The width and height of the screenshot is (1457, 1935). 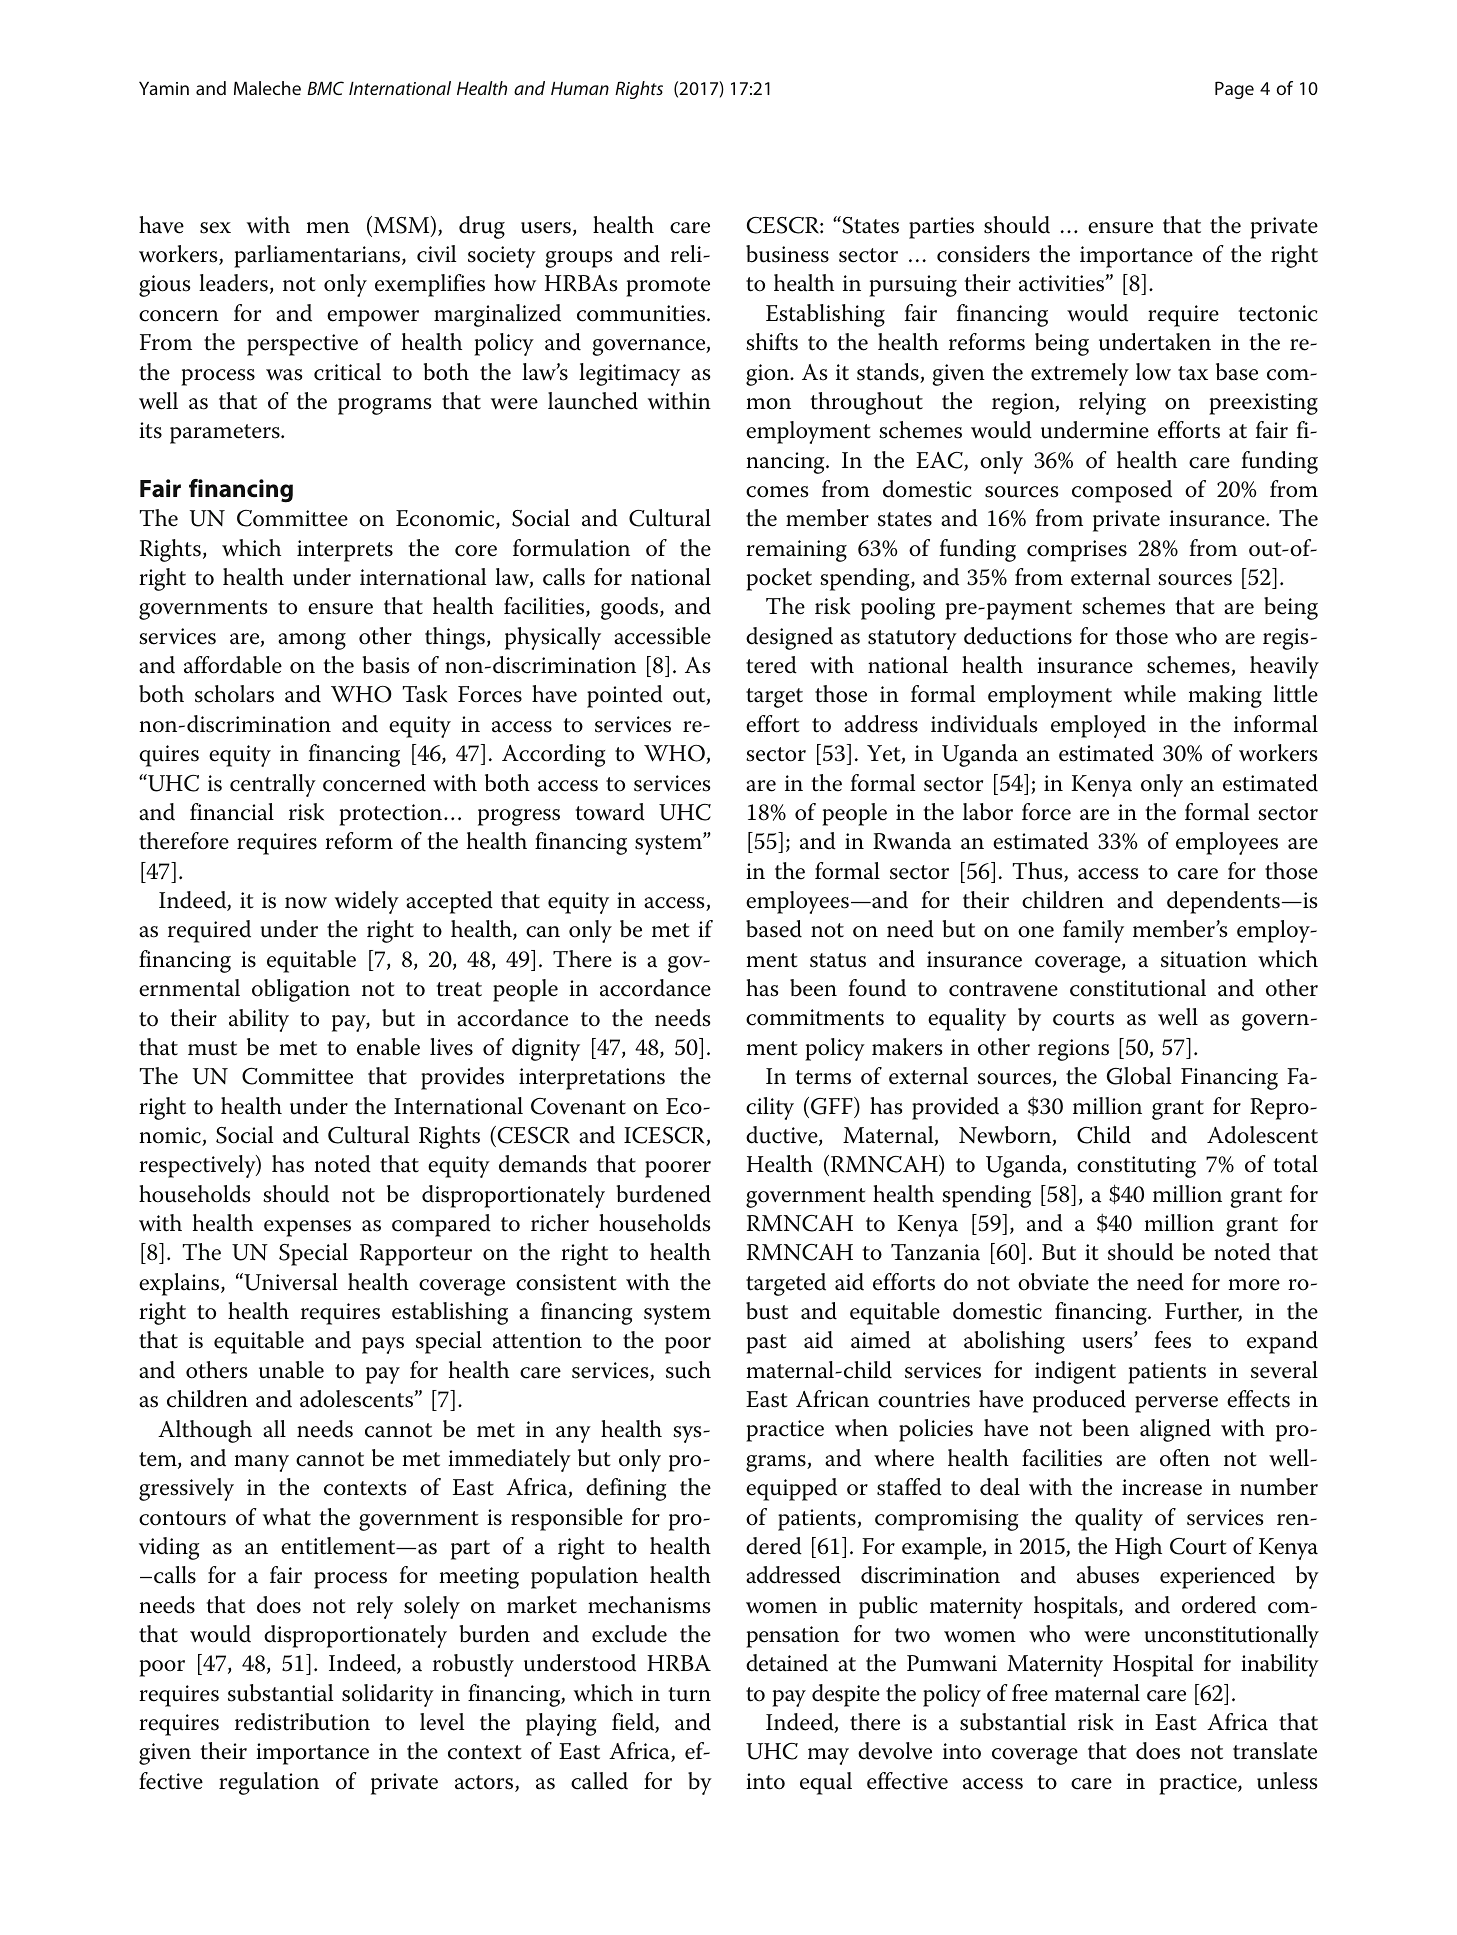 I want to click on found, so click(x=877, y=988).
